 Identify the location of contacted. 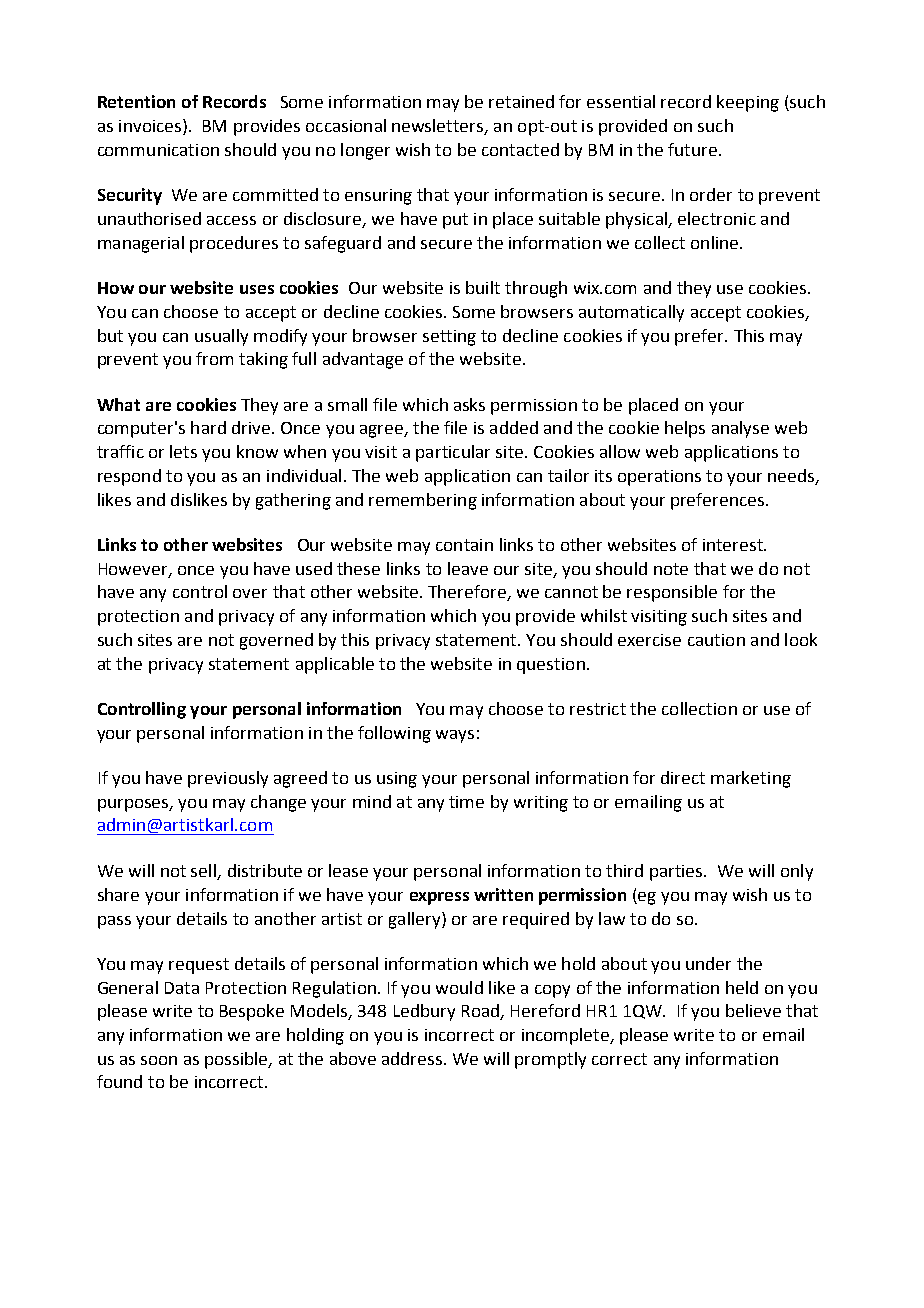
(520, 149).
